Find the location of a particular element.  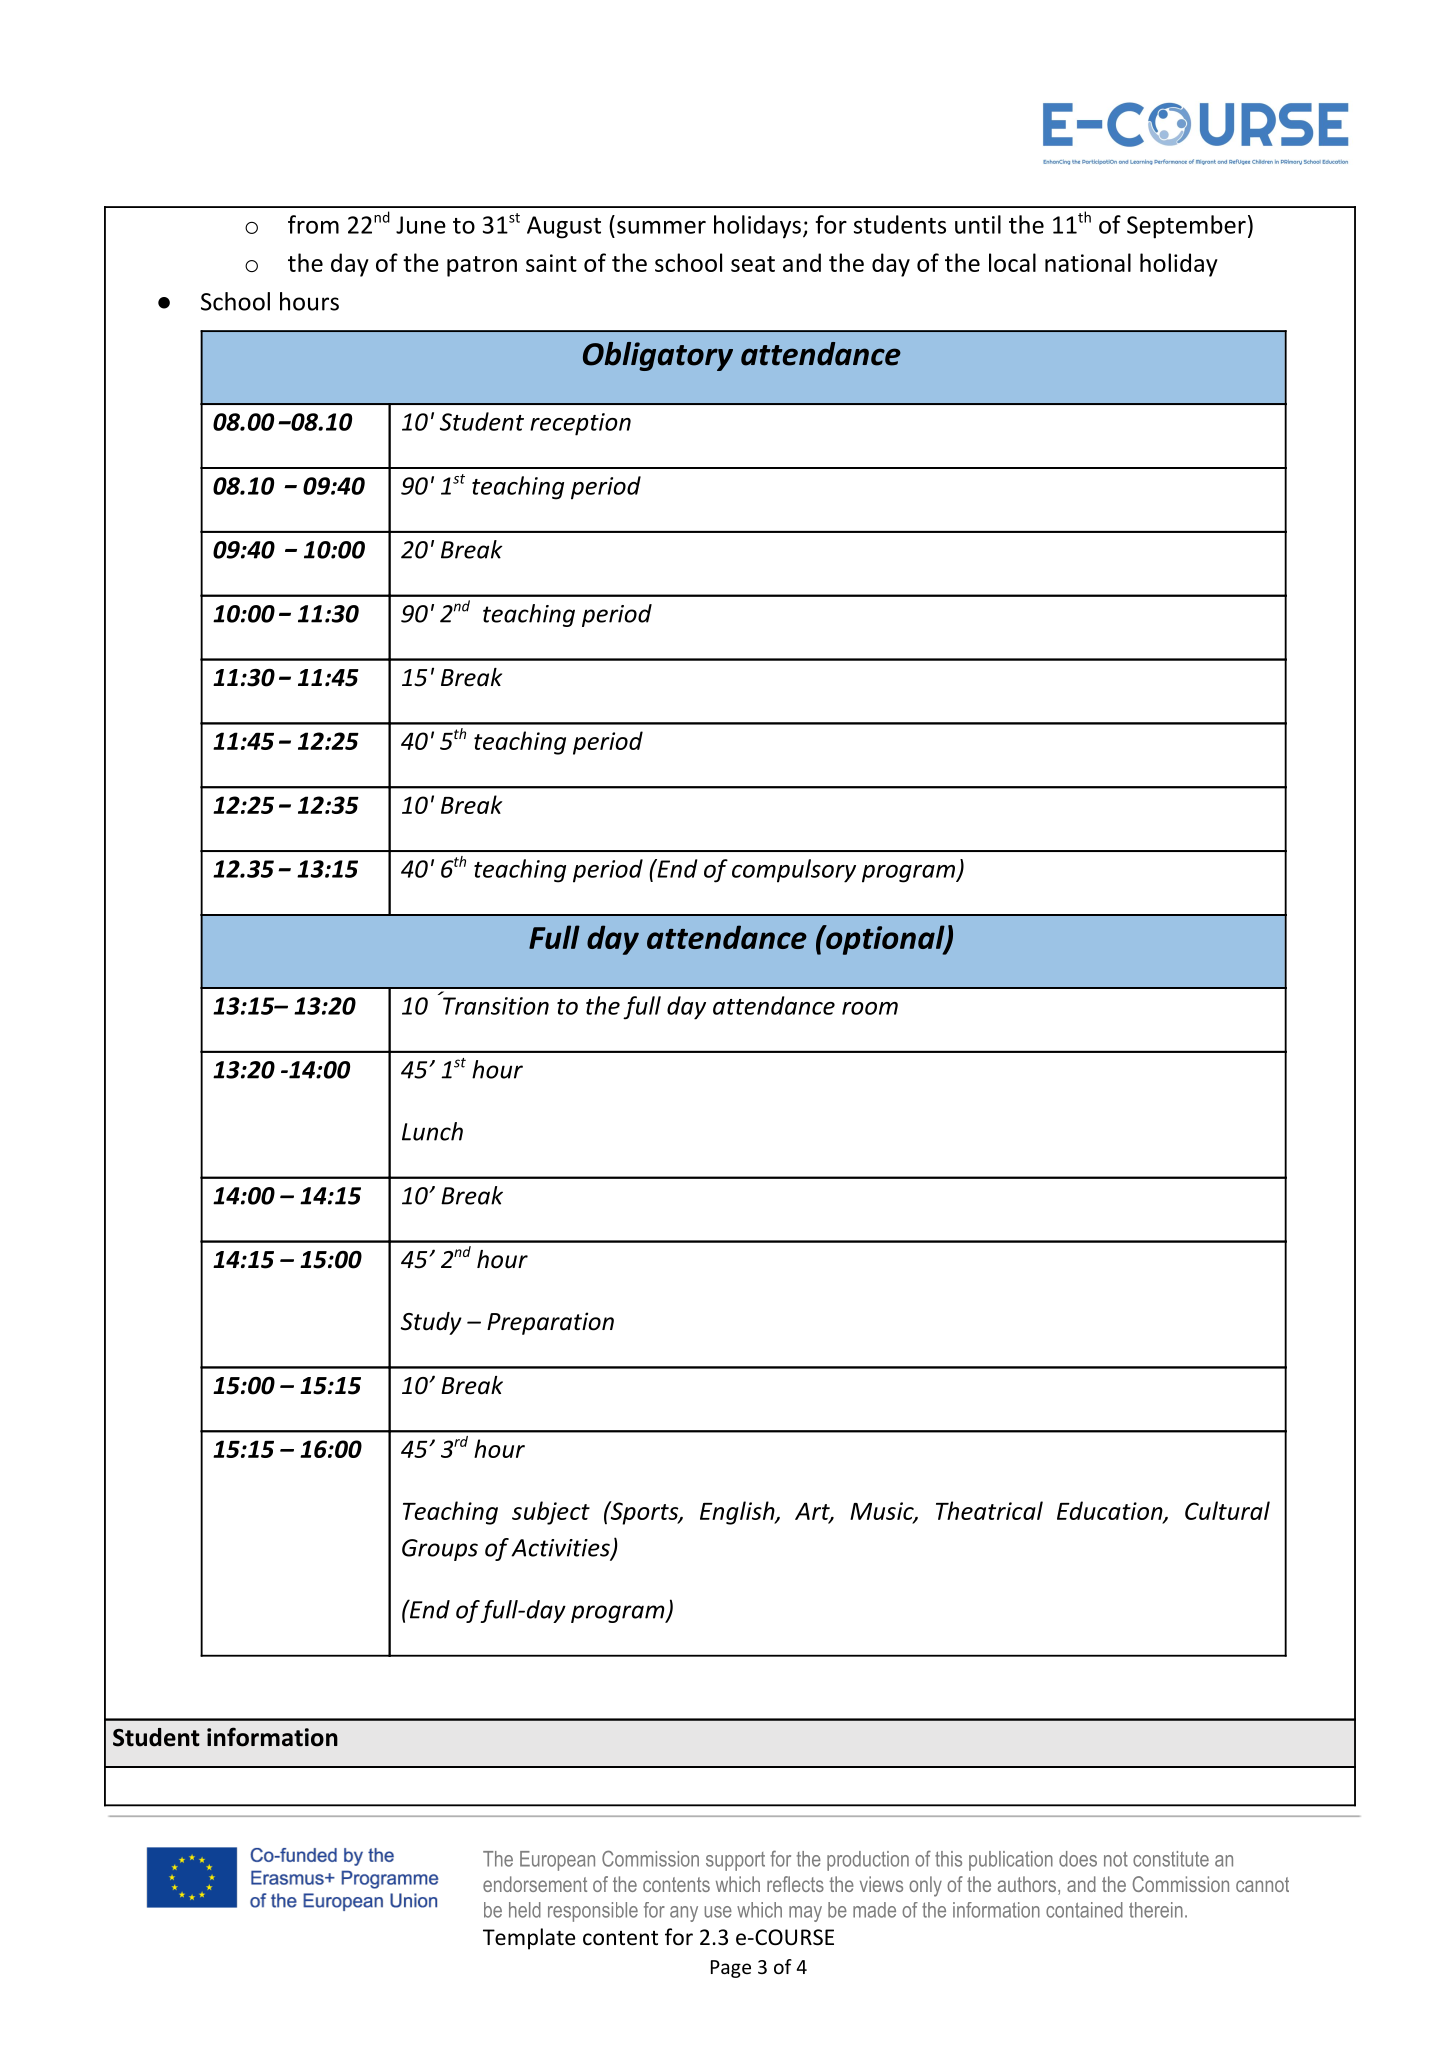

therein is located at coordinates (1156, 1910).
